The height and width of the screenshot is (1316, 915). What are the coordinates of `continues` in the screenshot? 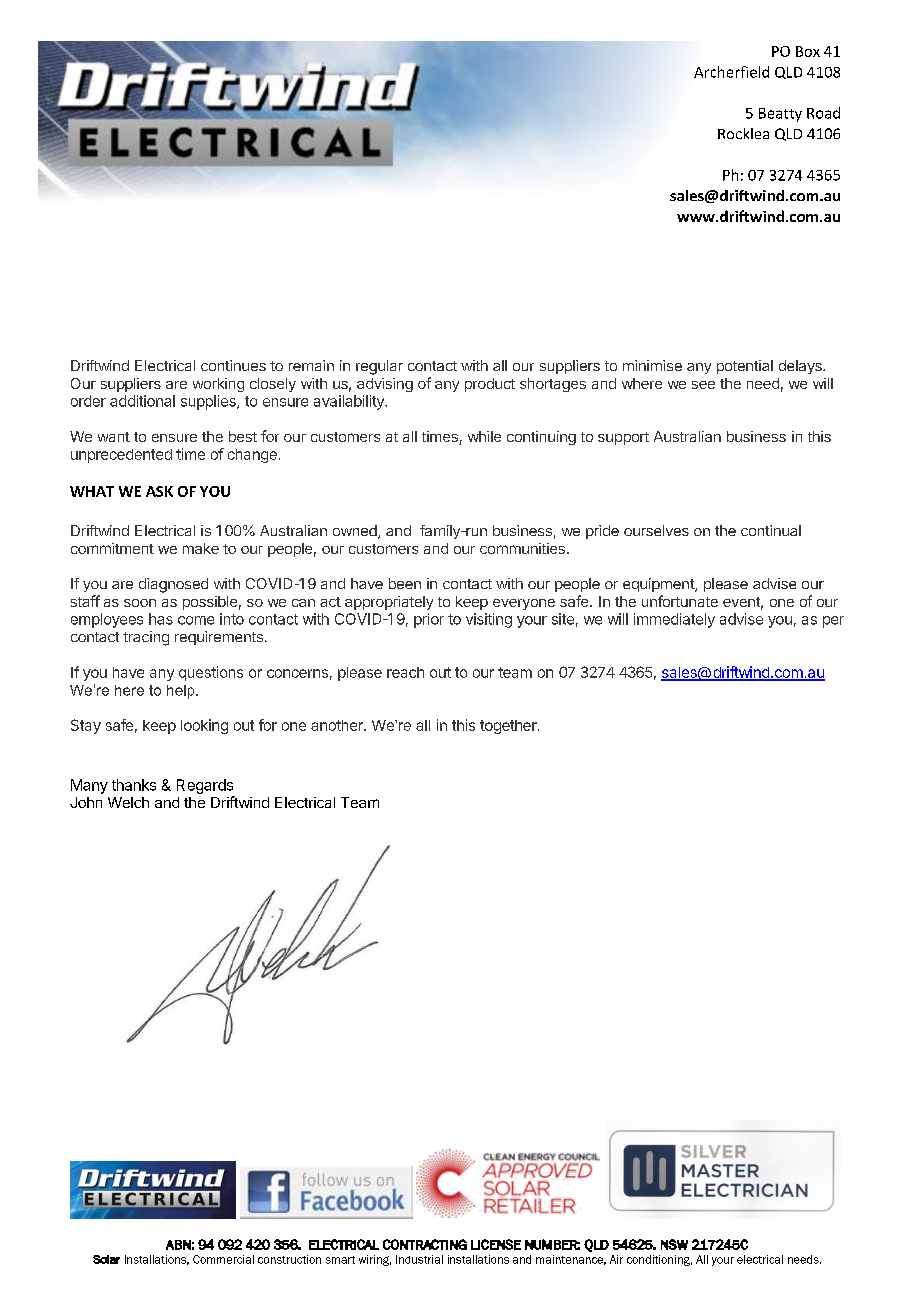 It's located at (233, 365).
